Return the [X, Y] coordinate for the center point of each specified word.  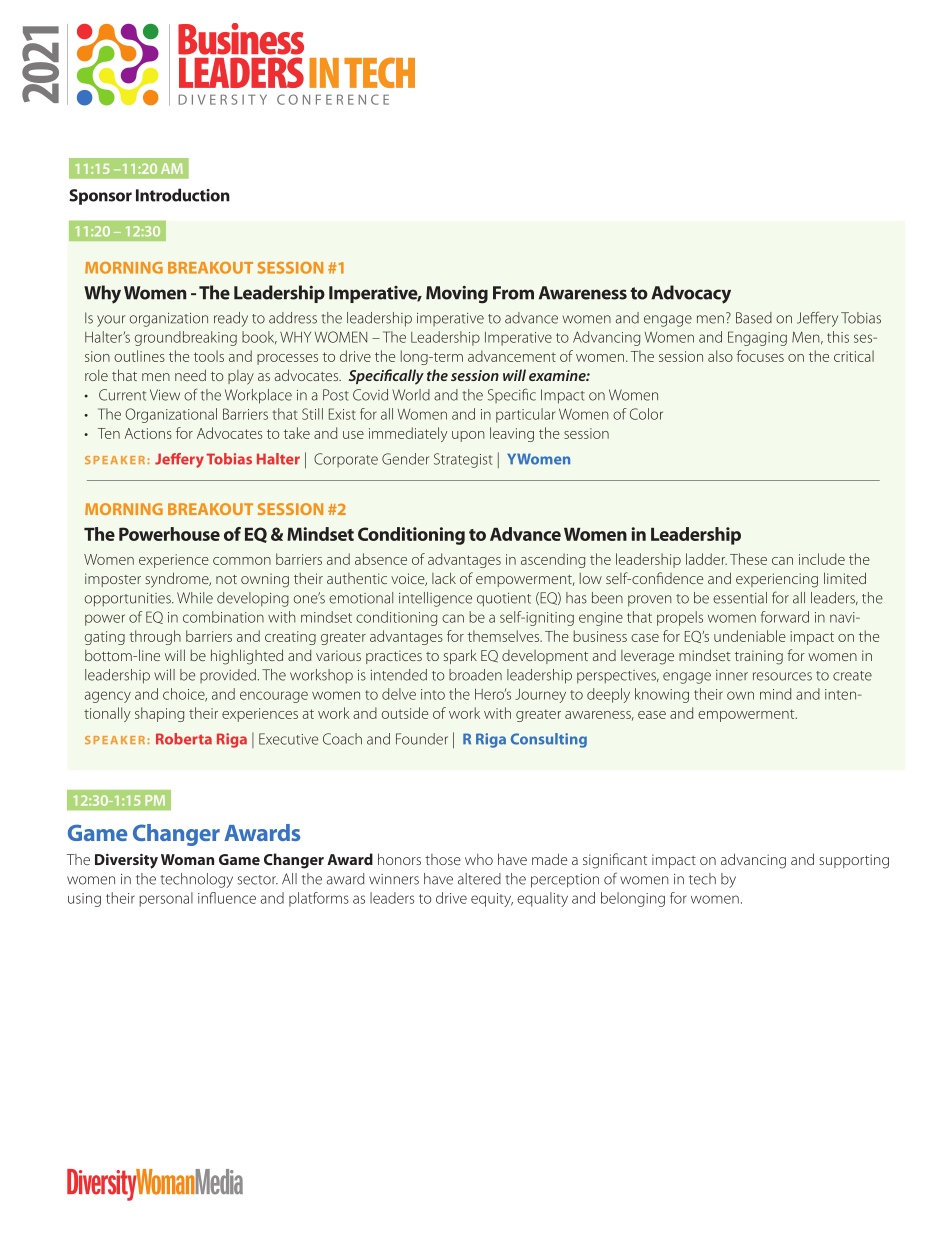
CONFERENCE [333, 99]
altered [479, 879]
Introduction [183, 195]
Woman [187, 859]
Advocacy [691, 294]
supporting [854, 861]
